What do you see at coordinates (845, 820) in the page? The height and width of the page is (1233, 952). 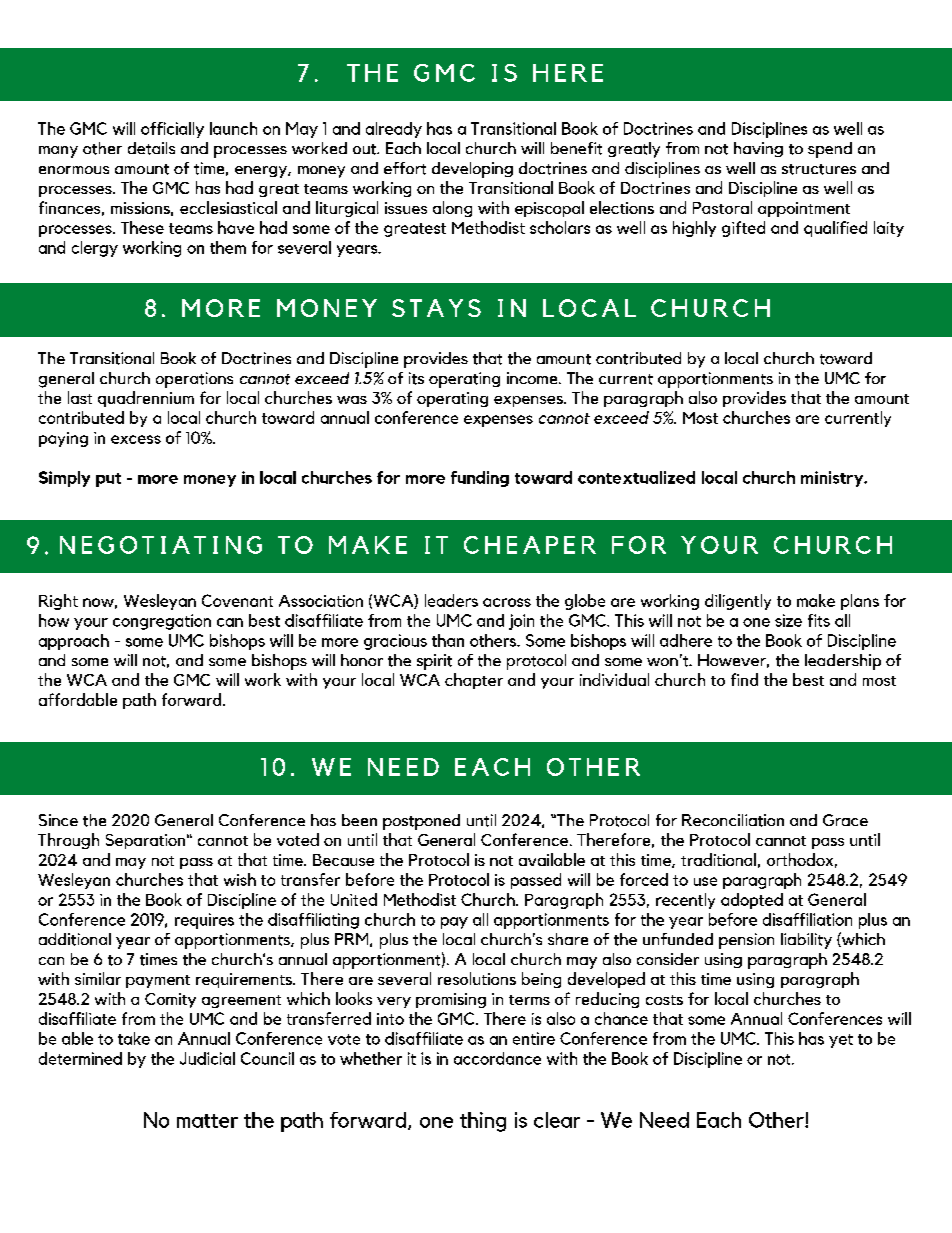 I see `Grace` at bounding box center [845, 820].
